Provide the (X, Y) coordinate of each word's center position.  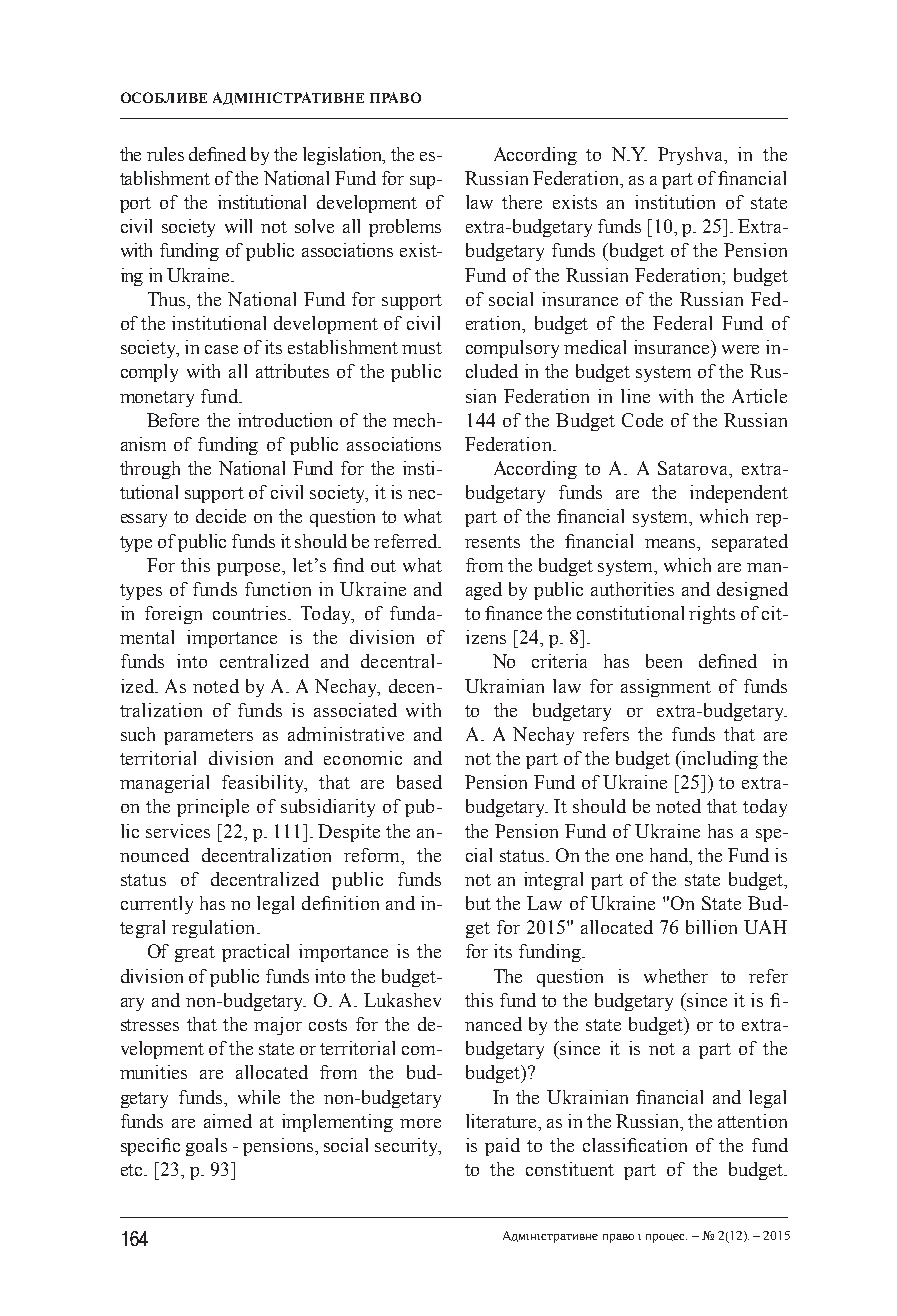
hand (670, 856)
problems (405, 228)
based (419, 782)
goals (206, 1147)
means (672, 543)
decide (221, 516)
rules (165, 154)
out (383, 566)
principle (213, 808)
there (522, 202)
